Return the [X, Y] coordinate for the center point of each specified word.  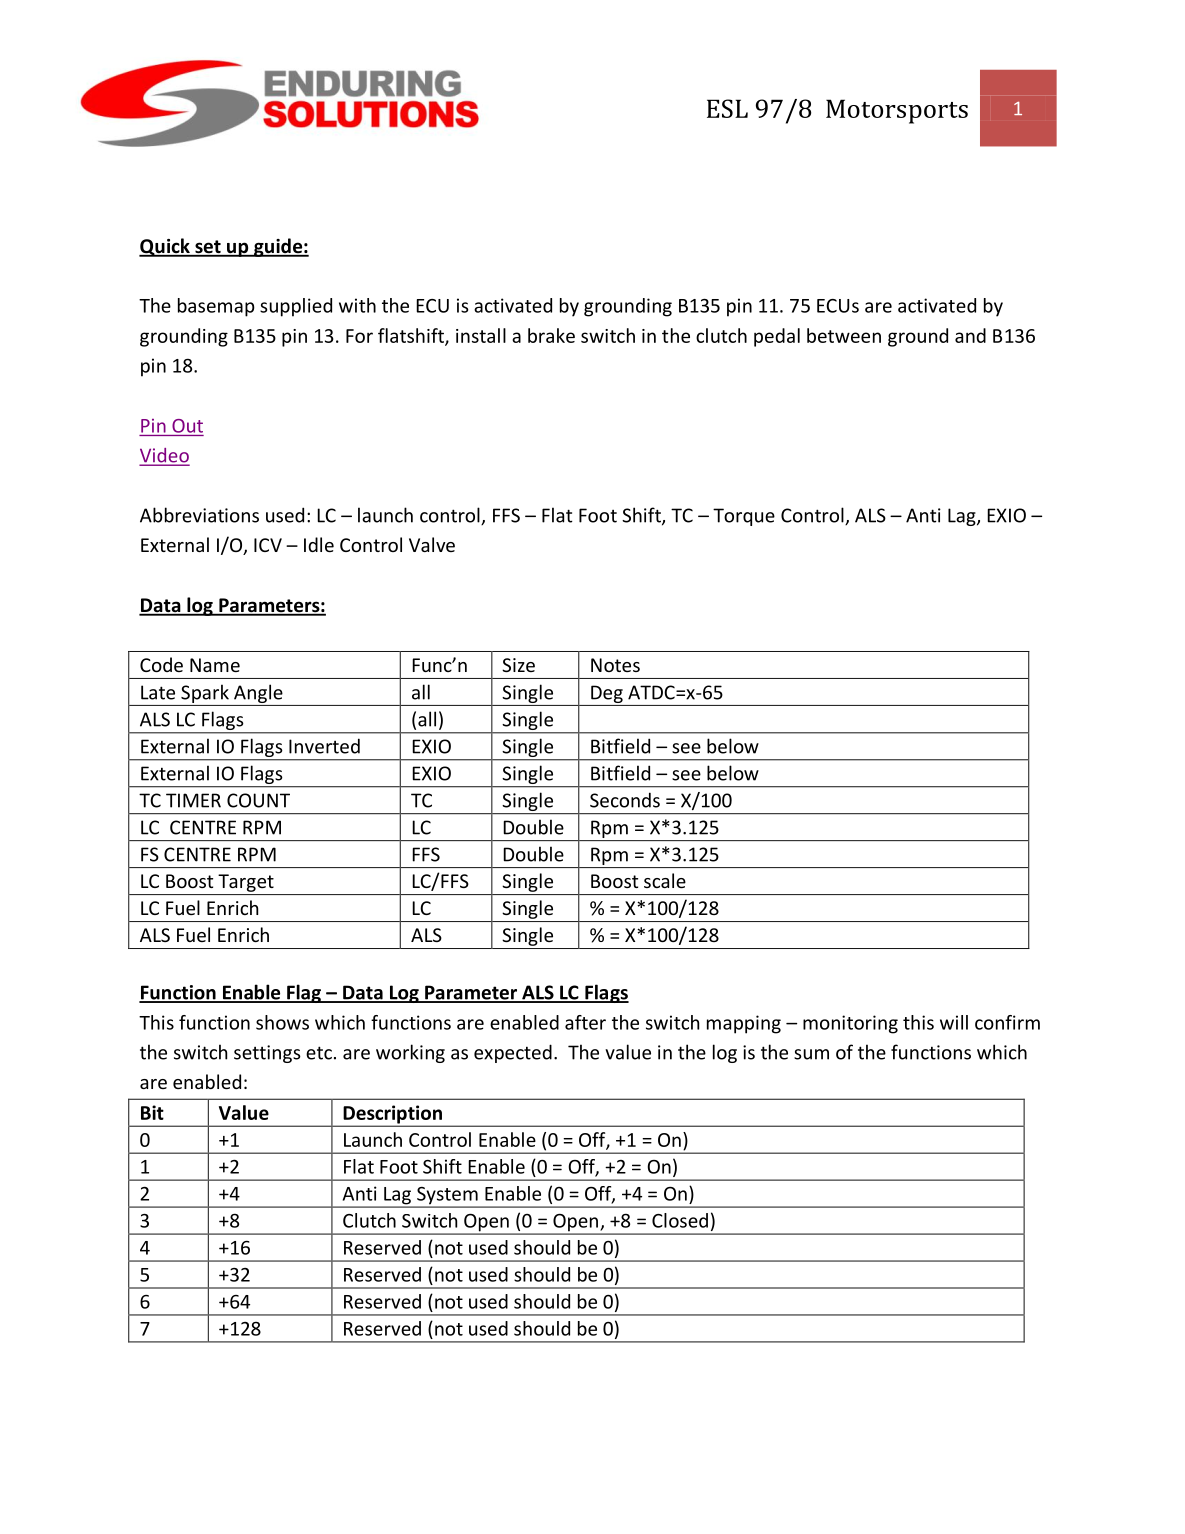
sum [811, 1054]
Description [392, 1115]
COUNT [258, 800]
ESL [727, 108]
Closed [680, 1220]
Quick [165, 247]
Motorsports [897, 111]
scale [665, 880]
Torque [744, 517]
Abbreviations [199, 515]
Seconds [625, 800]
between [844, 335]
